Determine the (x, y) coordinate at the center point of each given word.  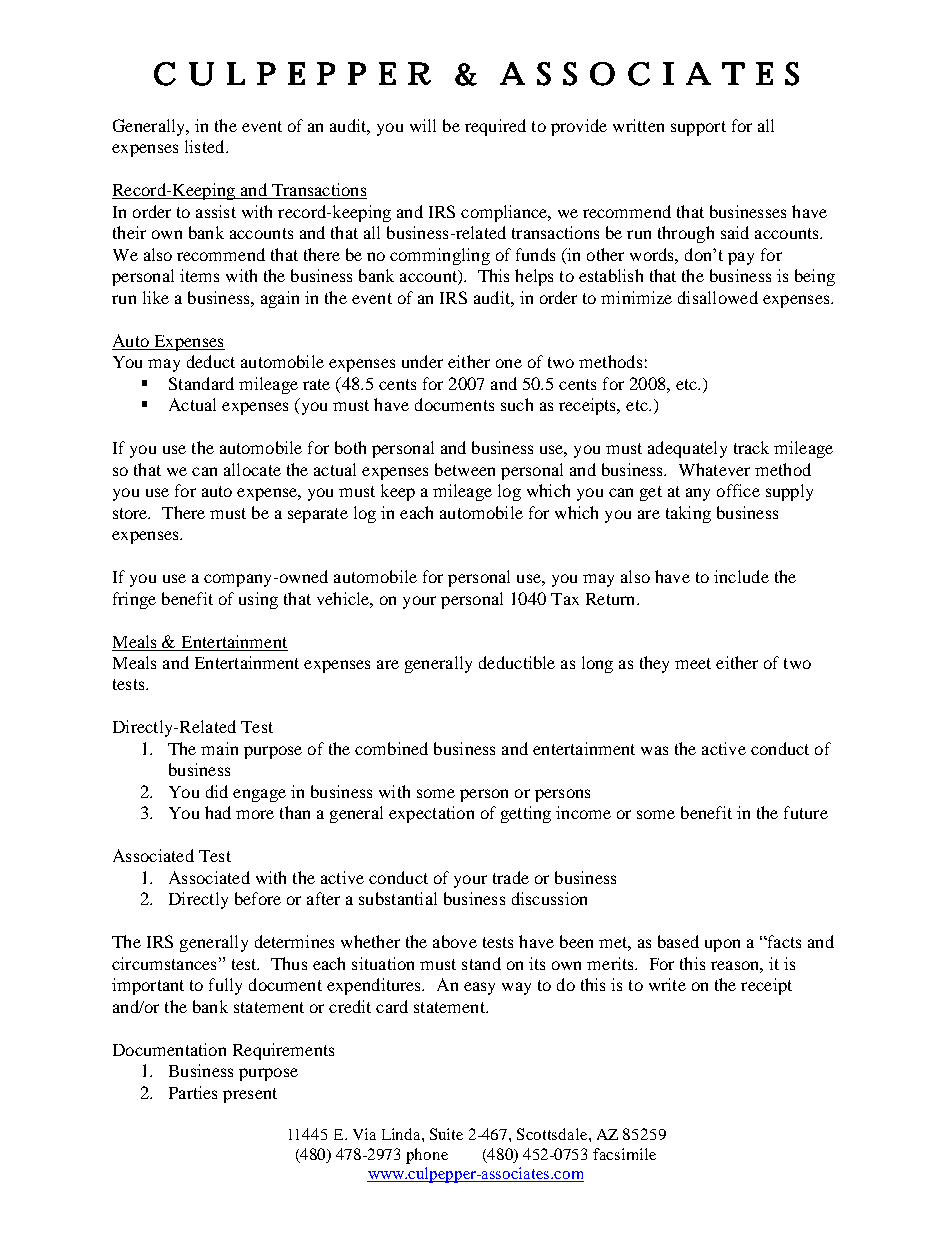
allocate (252, 469)
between (465, 469)
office (738, 490)
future (806, 812)
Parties (193, 1092)
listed (206, 146)
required (495, 127)
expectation (431, 814)
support (698, 128)
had (218, 812)
